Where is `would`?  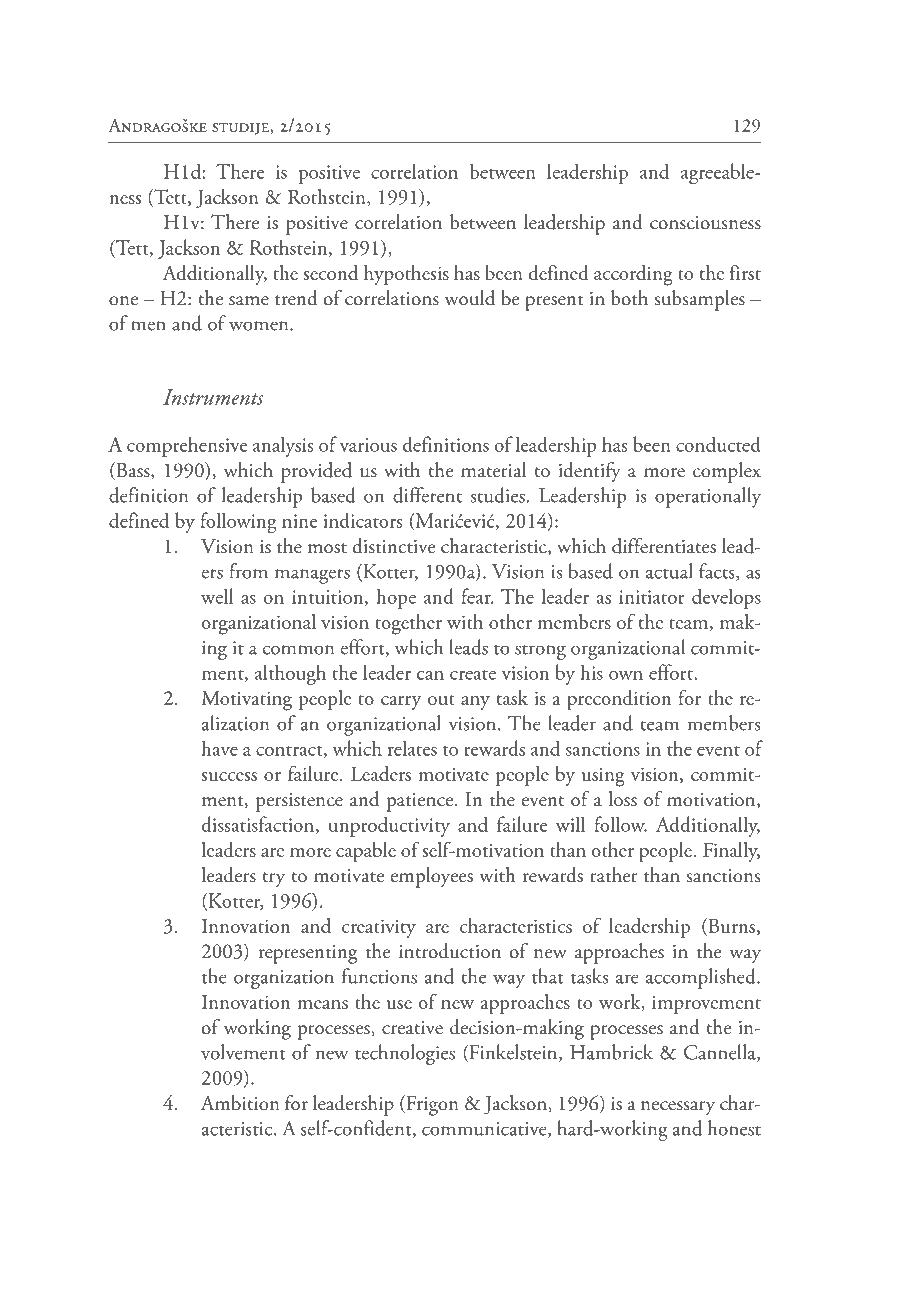
would is located at coordinates (470, 298).
